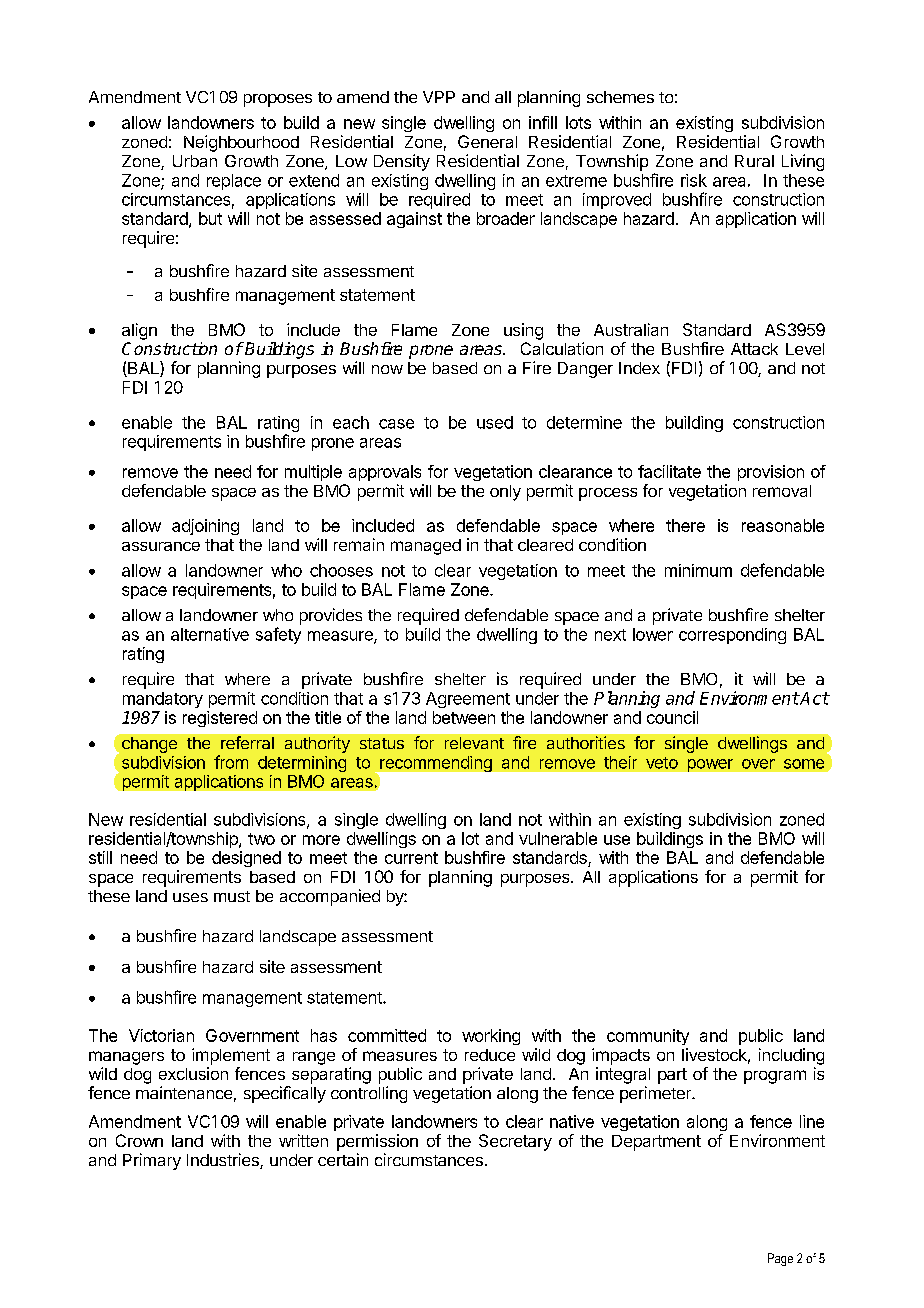  I want to click on adjoining, so click(205, 527).
